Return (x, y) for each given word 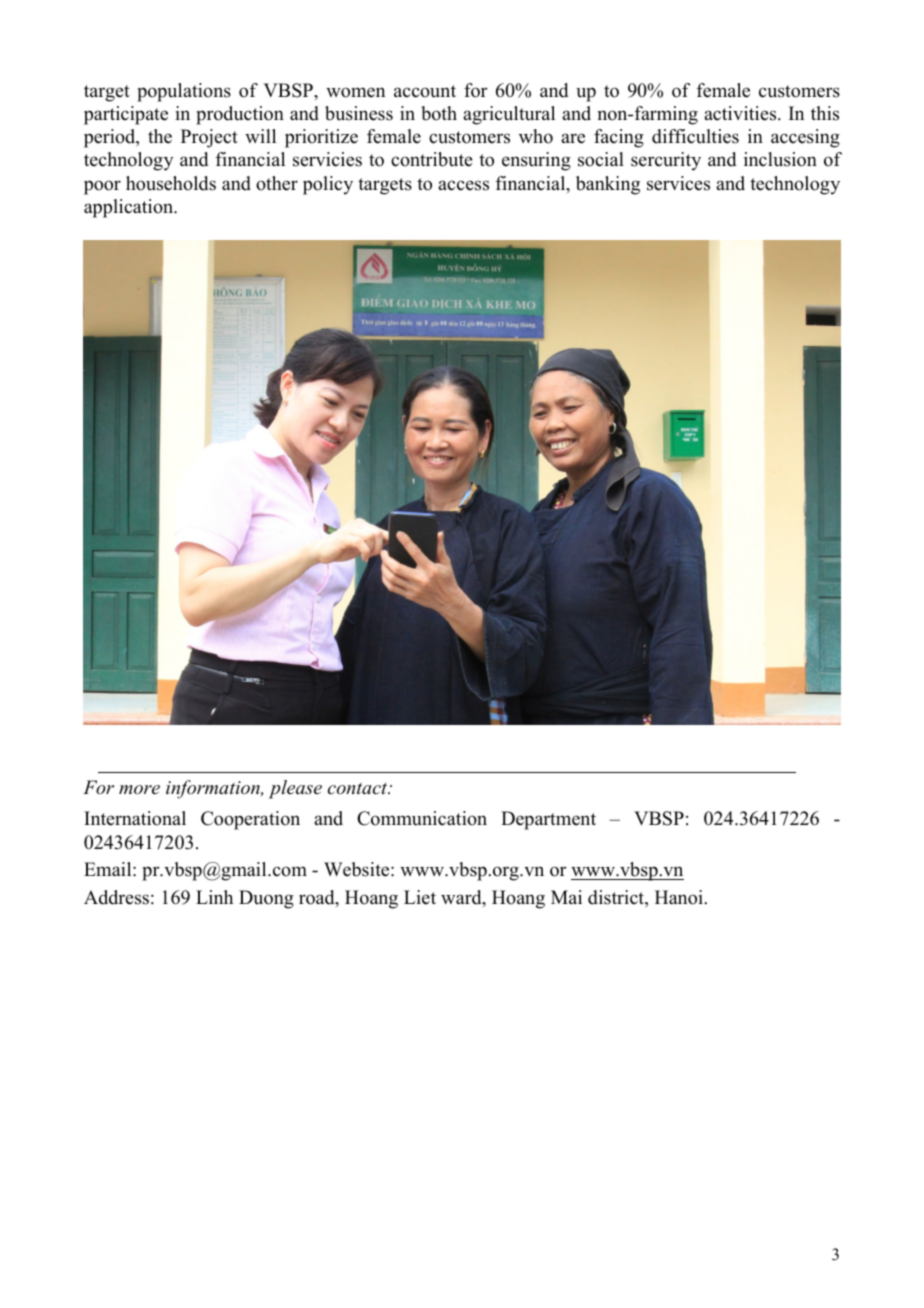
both (439, 113)
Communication (422, 818)
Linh (214, 897)
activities (741, 113)
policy (328, 185)
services (678, 183)
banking (608, 185)
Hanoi (680, 897)
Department (548, 820)
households (171, 183)
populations (184, 92)
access (463, 185)
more (139, 789)
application (130, 208)
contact (359, 788)
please (295, 789)
